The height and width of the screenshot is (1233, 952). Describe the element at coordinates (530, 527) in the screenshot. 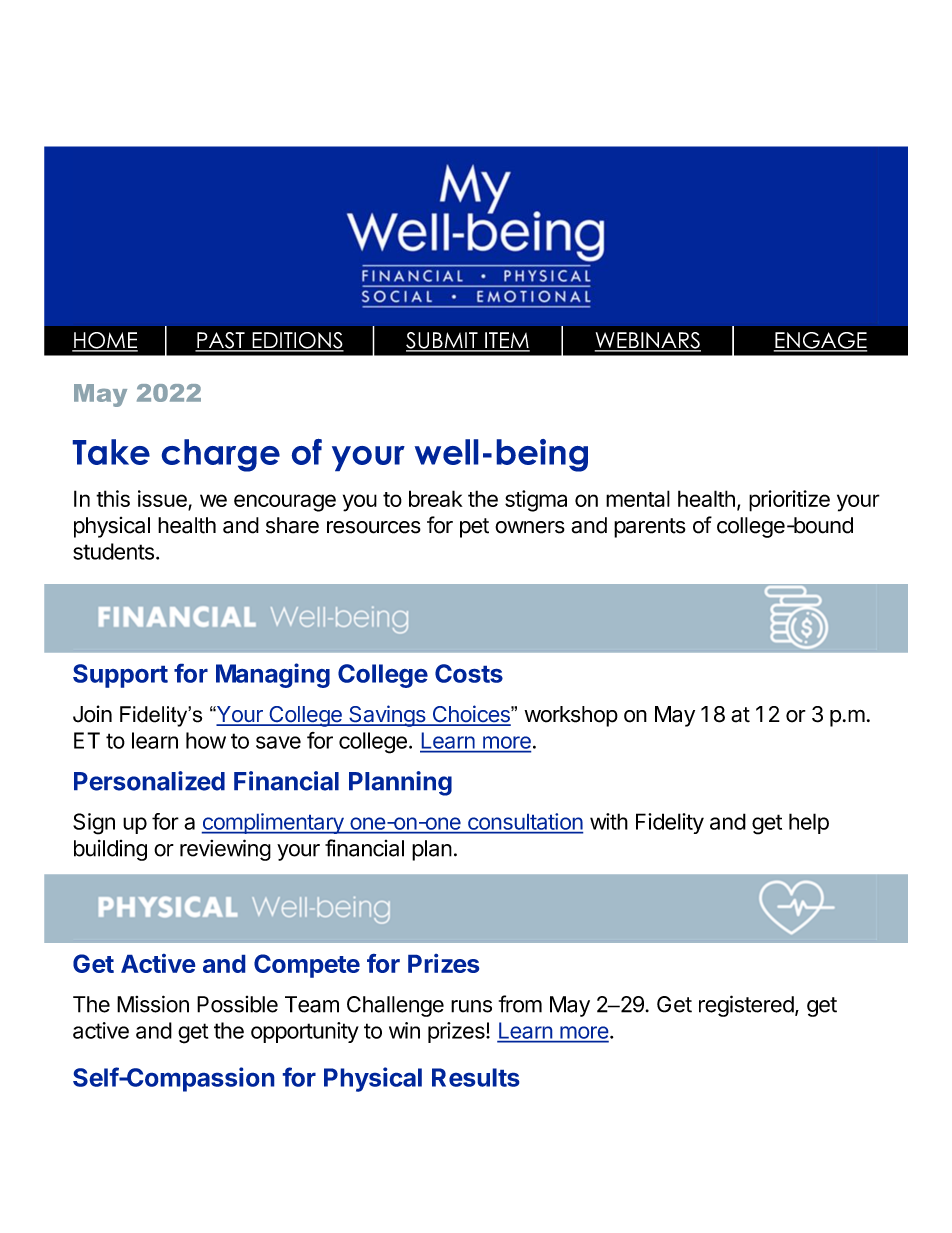

I see `owners` at that location.
